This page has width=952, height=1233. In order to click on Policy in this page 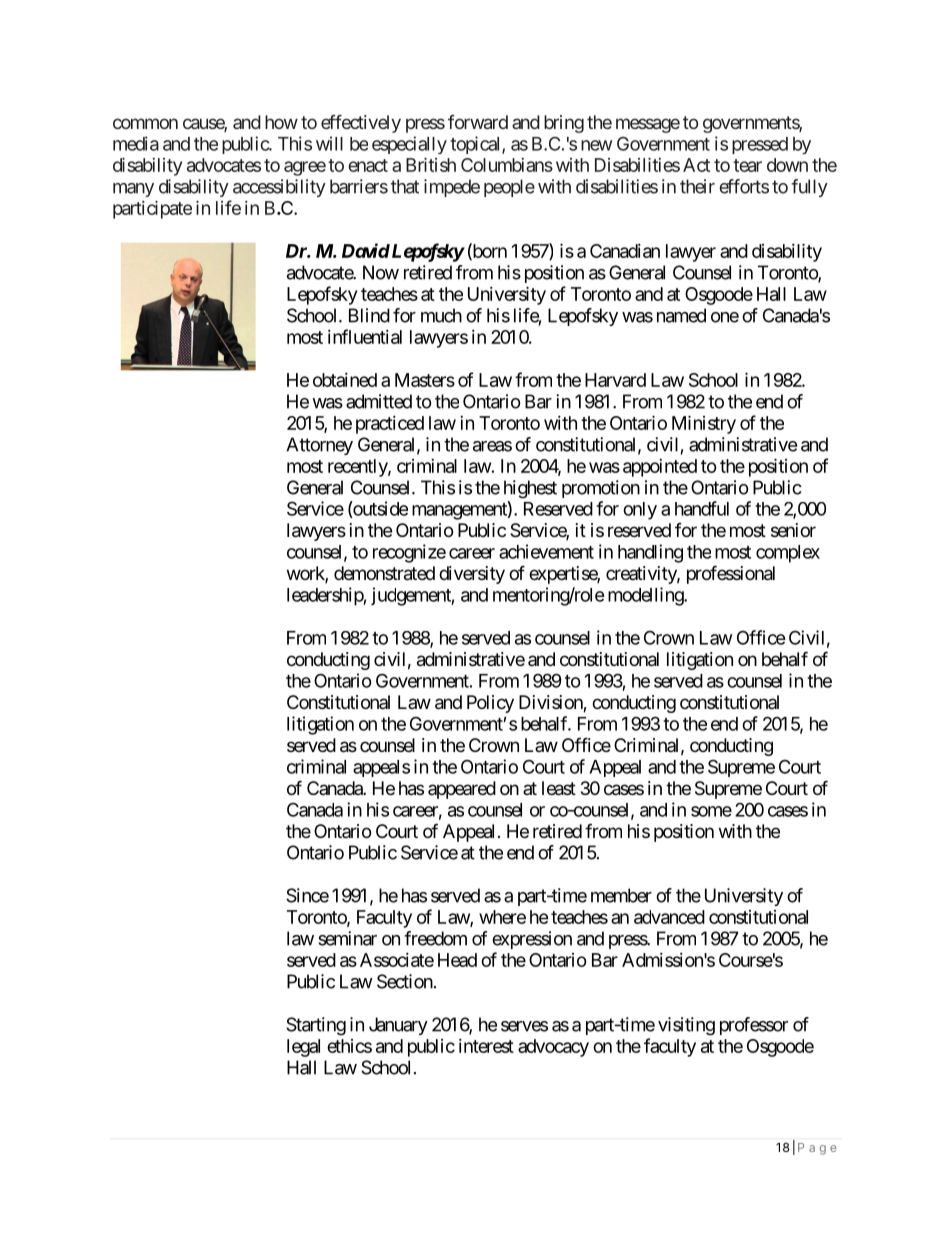, I will do `click(490, 704)`.
